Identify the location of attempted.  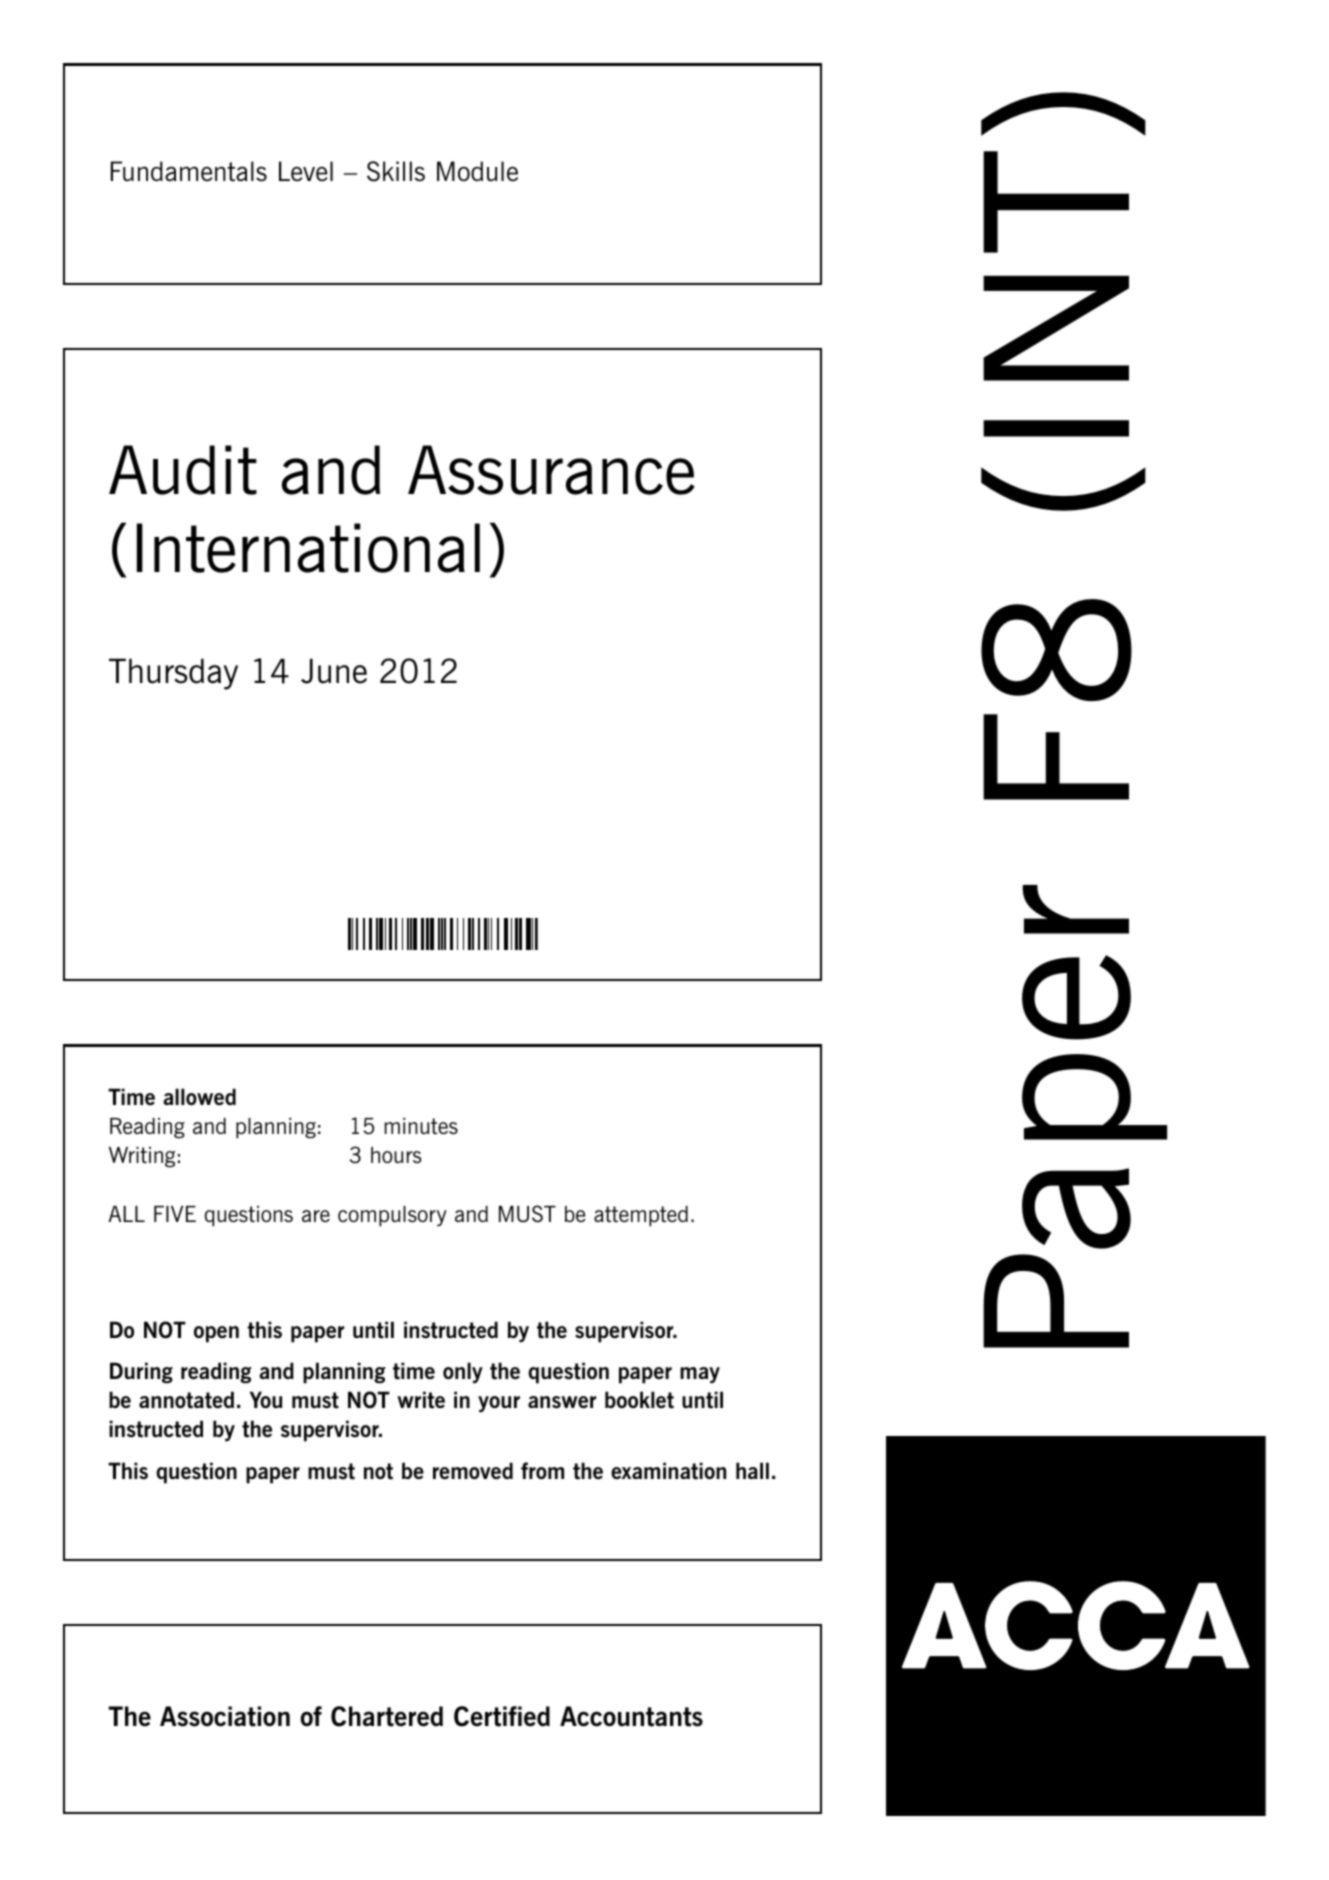
(641, 1216).
